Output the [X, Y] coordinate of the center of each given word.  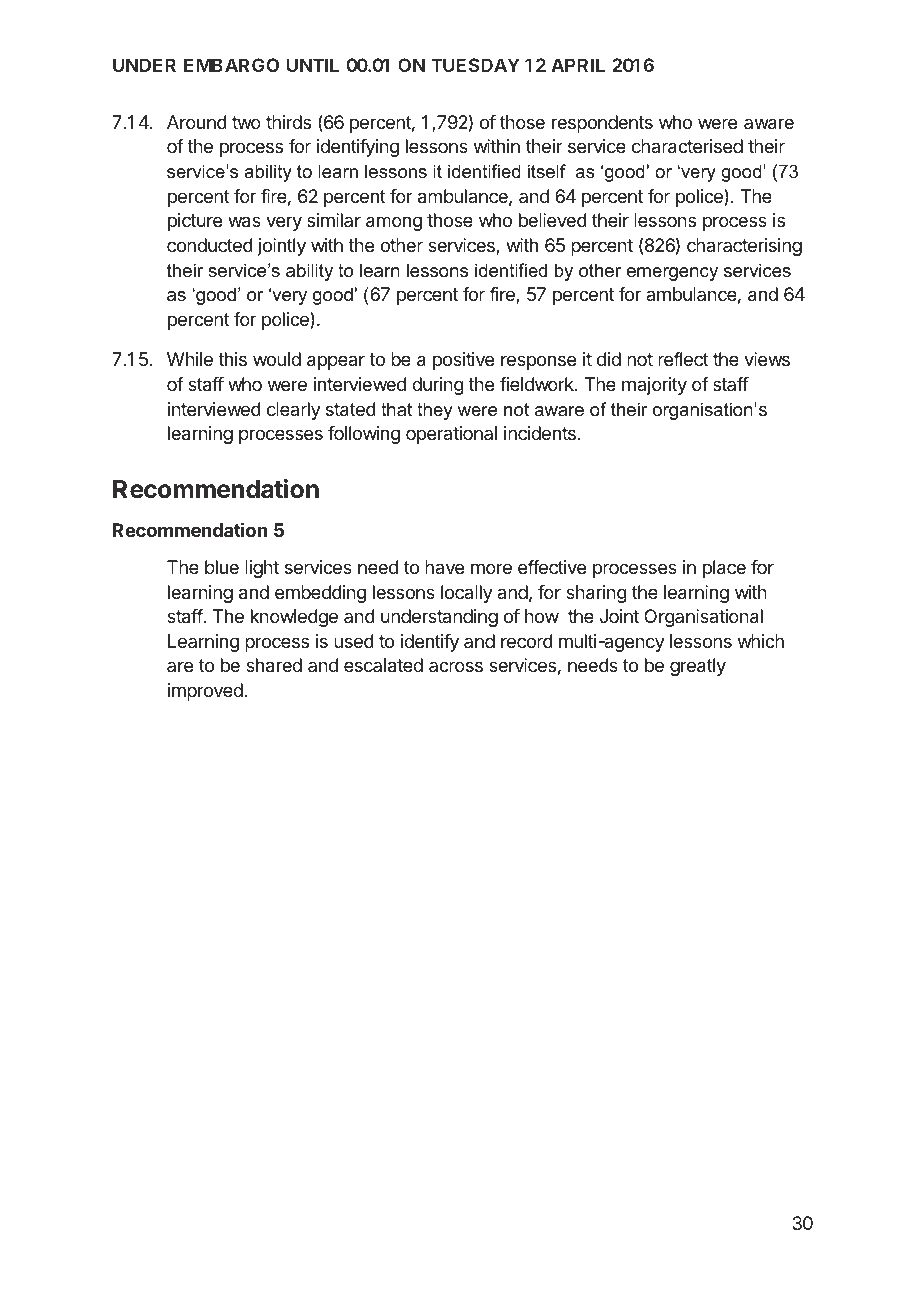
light [262, 569]
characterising [744, 247]
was [244, 222]
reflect [683, 359]
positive [463, 361]
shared [274, 665]
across [456, 666]
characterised [687, 146]
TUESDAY [475, 65]
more [491, 568]
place [724, 569]
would [277, 359]
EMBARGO [231, 65]
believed [553, 220]
